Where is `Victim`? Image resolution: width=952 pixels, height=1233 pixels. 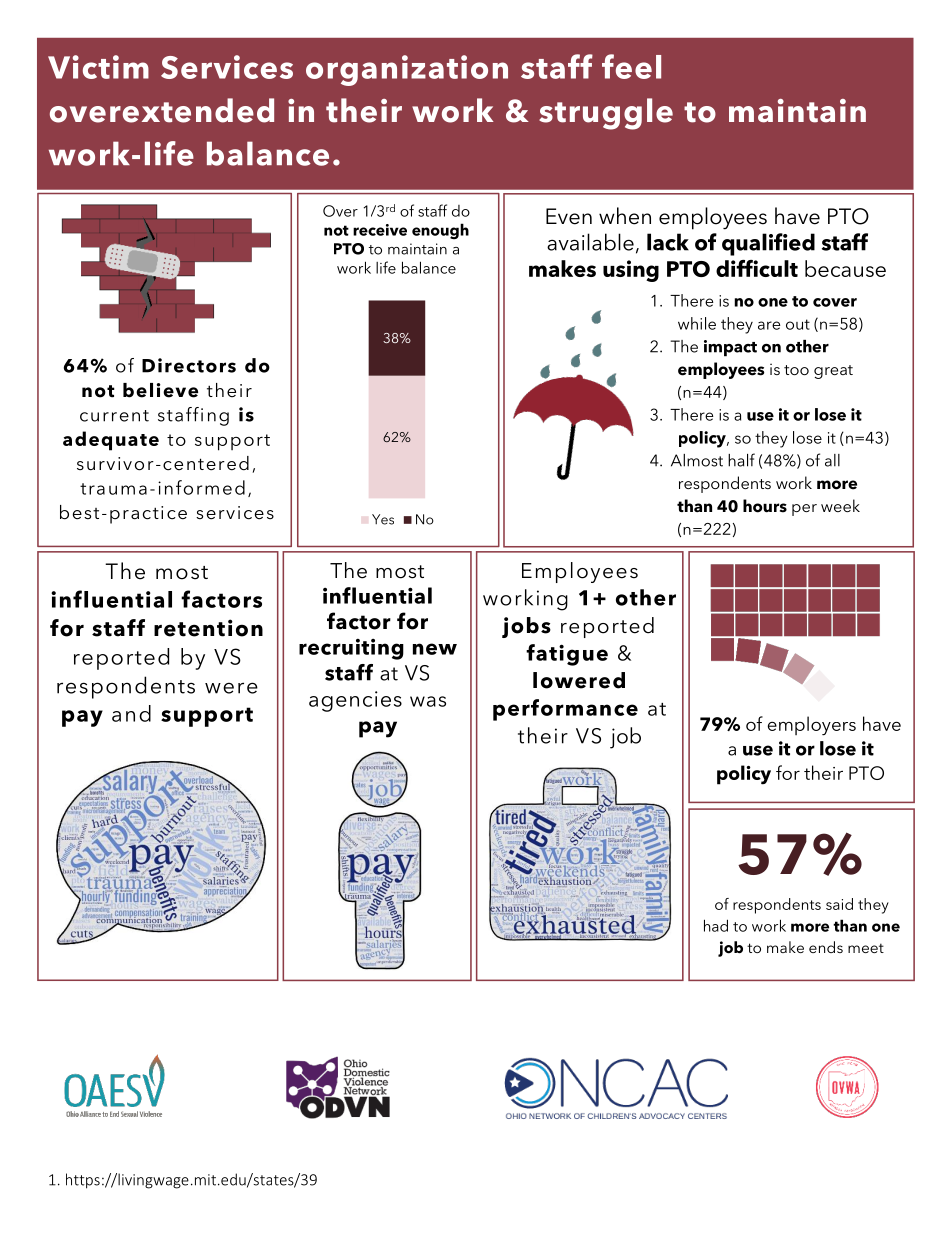
Victim is located at coordinates (98, 67).
